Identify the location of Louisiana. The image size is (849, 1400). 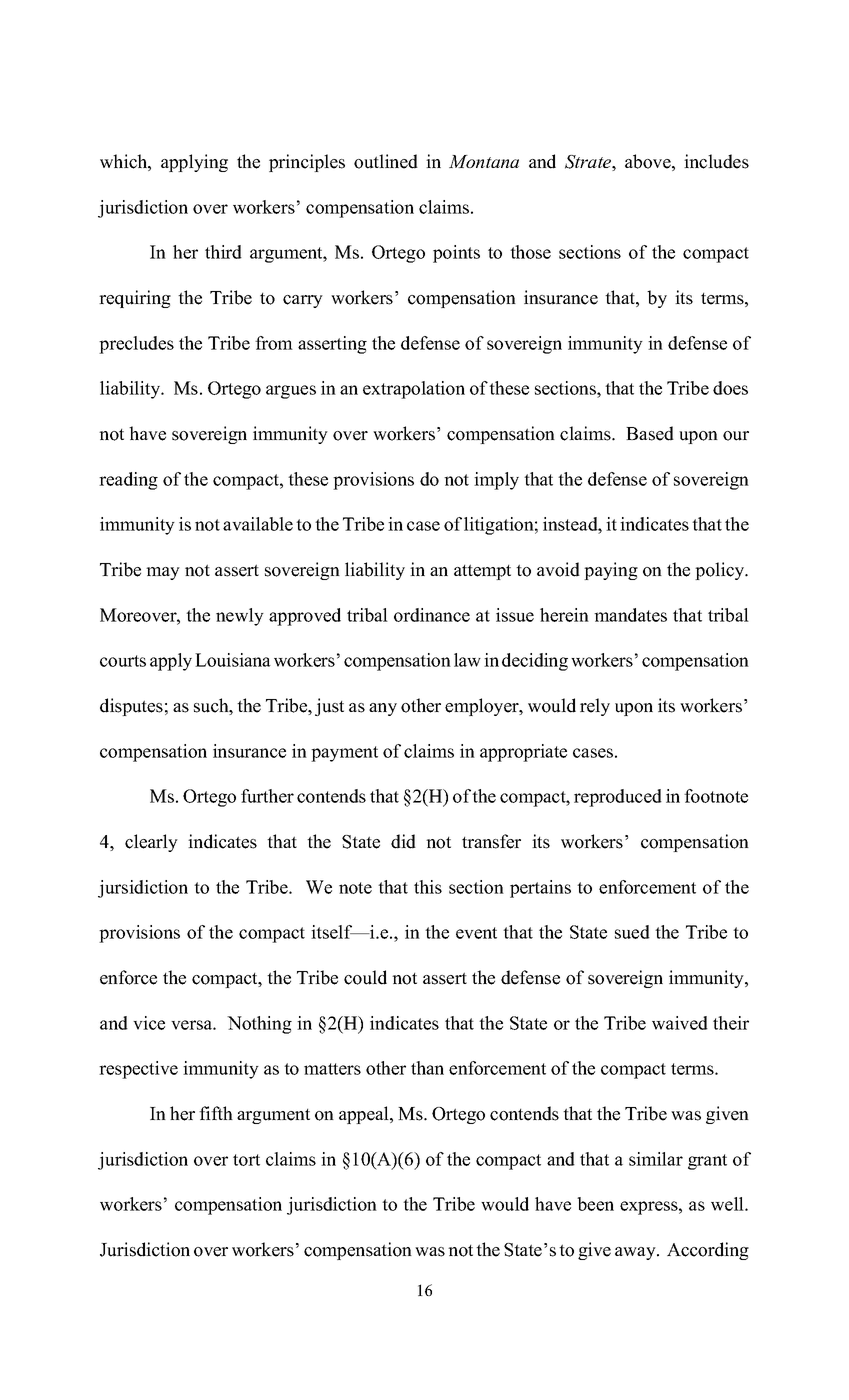
(233, 660).
